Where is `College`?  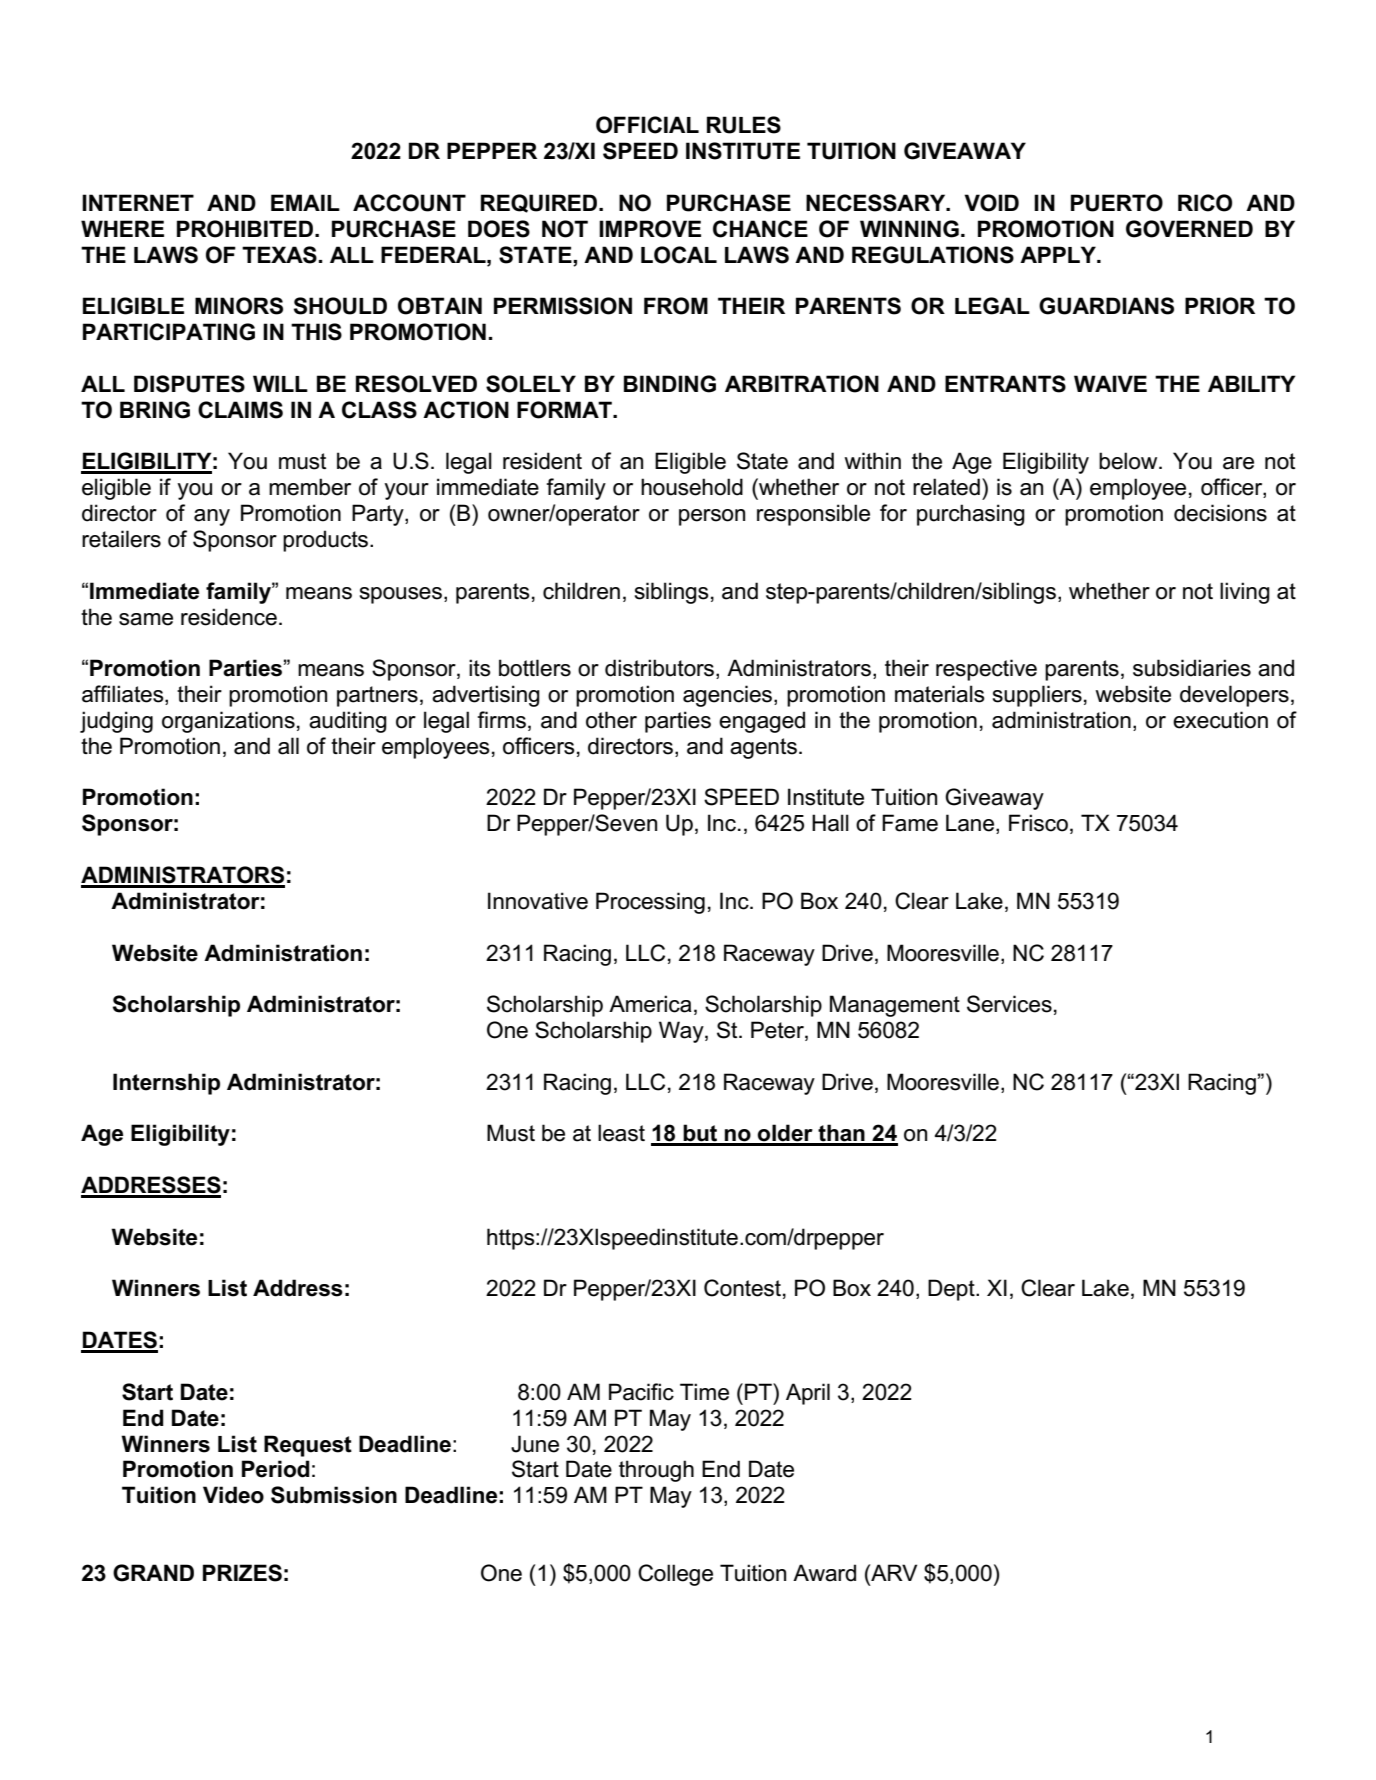 College is located at coordinates (675, 1575).
